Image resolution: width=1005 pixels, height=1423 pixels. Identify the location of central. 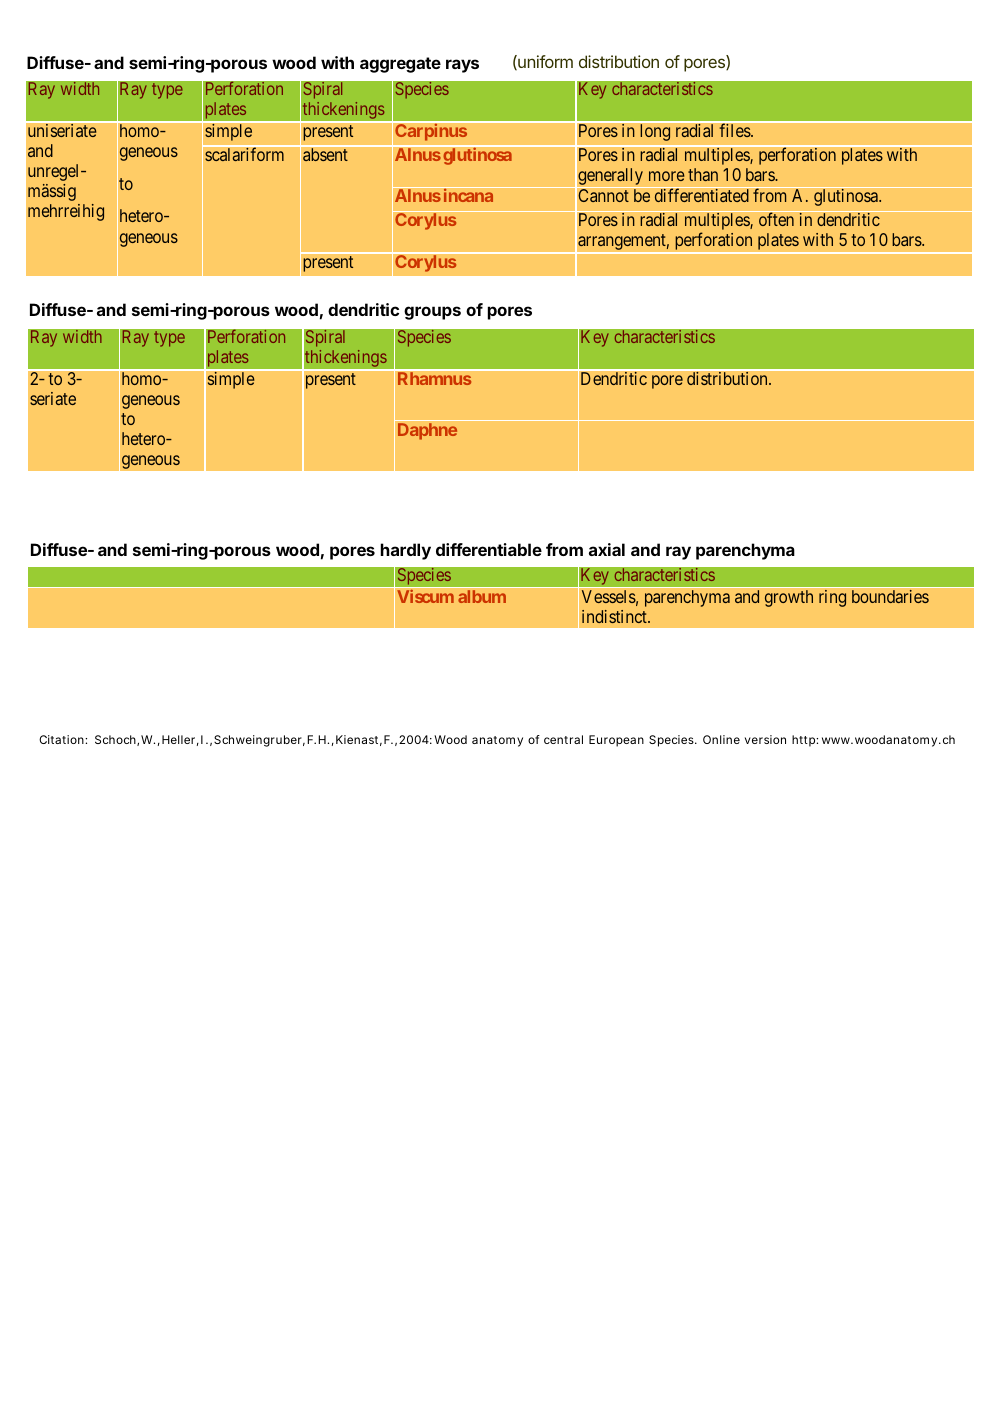
(563, 739).
